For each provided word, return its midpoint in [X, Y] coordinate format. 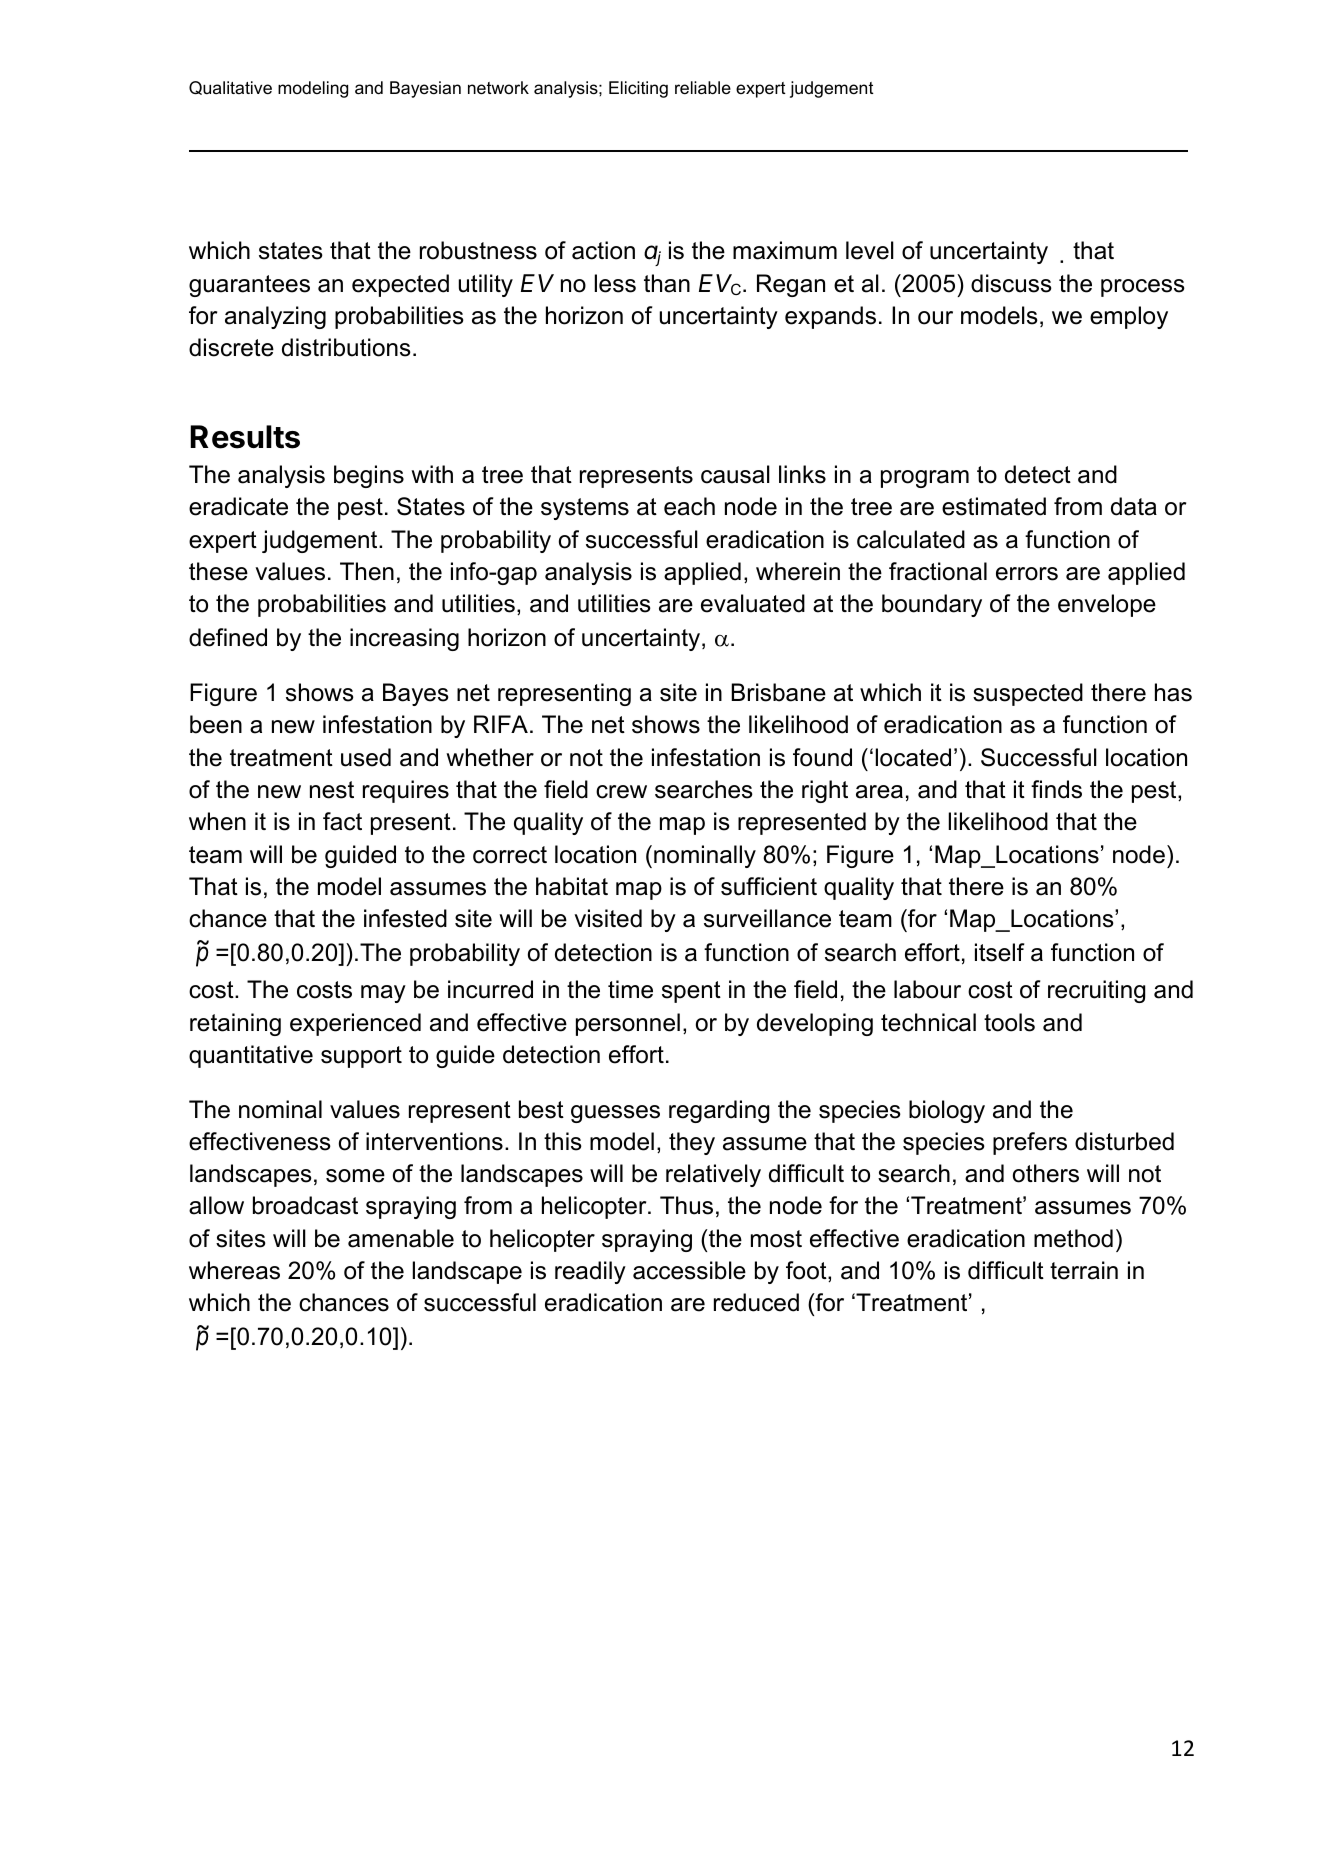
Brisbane [778, 692]
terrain [1084, 1270]
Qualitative [230, 88]
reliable [703, 87]
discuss [1011, 283]
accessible [689, 1270]
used [366, 757]
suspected [1028, 694]
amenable [401, 1238]
